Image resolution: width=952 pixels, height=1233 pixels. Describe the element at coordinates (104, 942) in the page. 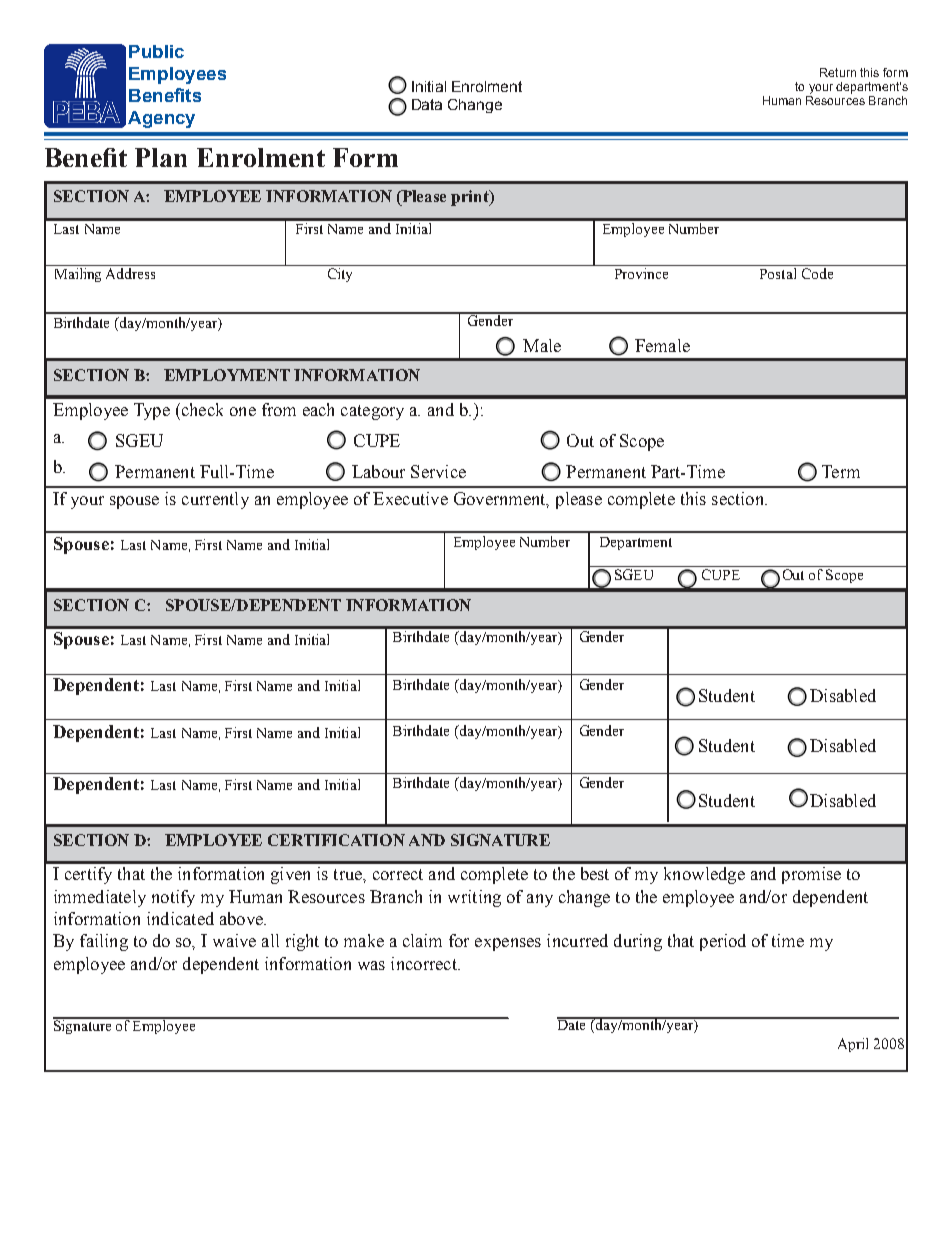

I see `failing` at that location.
